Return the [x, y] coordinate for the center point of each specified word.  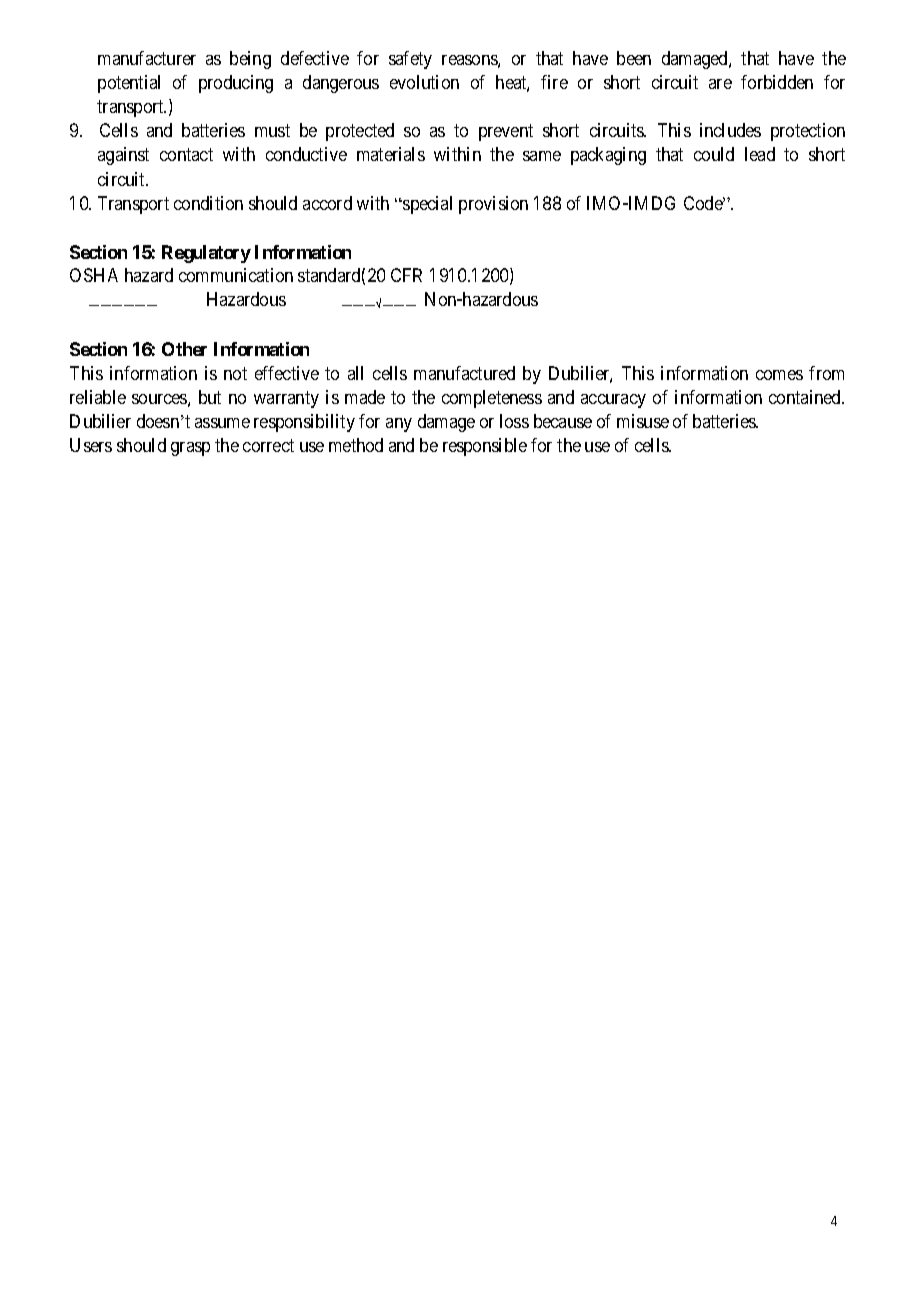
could [714, 154]
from [826, 373]
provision [493, 205]
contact [186, 155]
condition [208, 203]
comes [779, 375]
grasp [190, 449]
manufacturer [147, 58]
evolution [424, 82]
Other [184, 349]
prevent [506, 133]
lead [760, 154]
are [720, 84]
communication [236, 275]
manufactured [464, 373]
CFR [406, 275]
